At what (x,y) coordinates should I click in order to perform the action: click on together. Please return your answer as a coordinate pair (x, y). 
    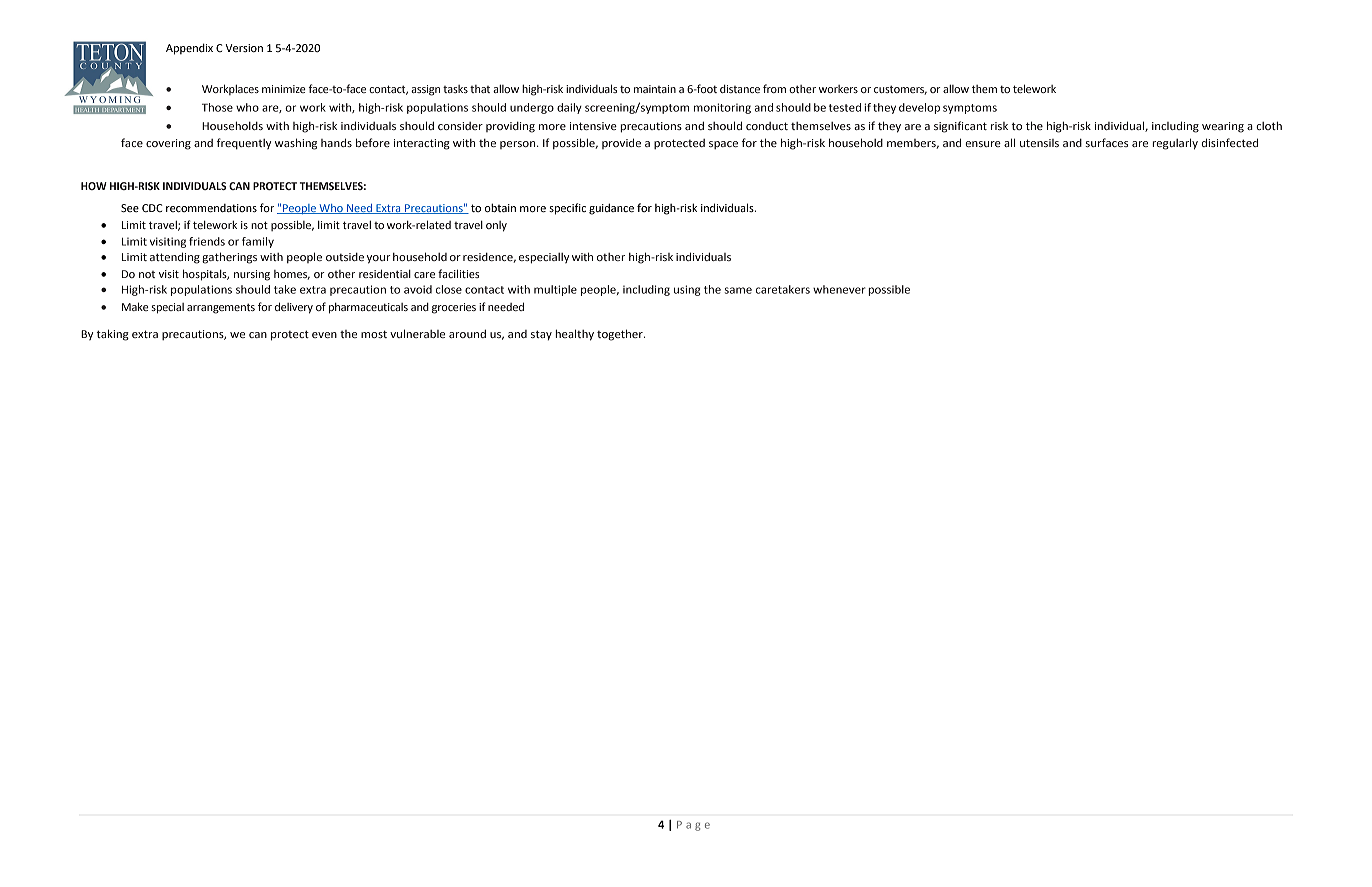
    Looking at the image, I should click on (621, 335).
